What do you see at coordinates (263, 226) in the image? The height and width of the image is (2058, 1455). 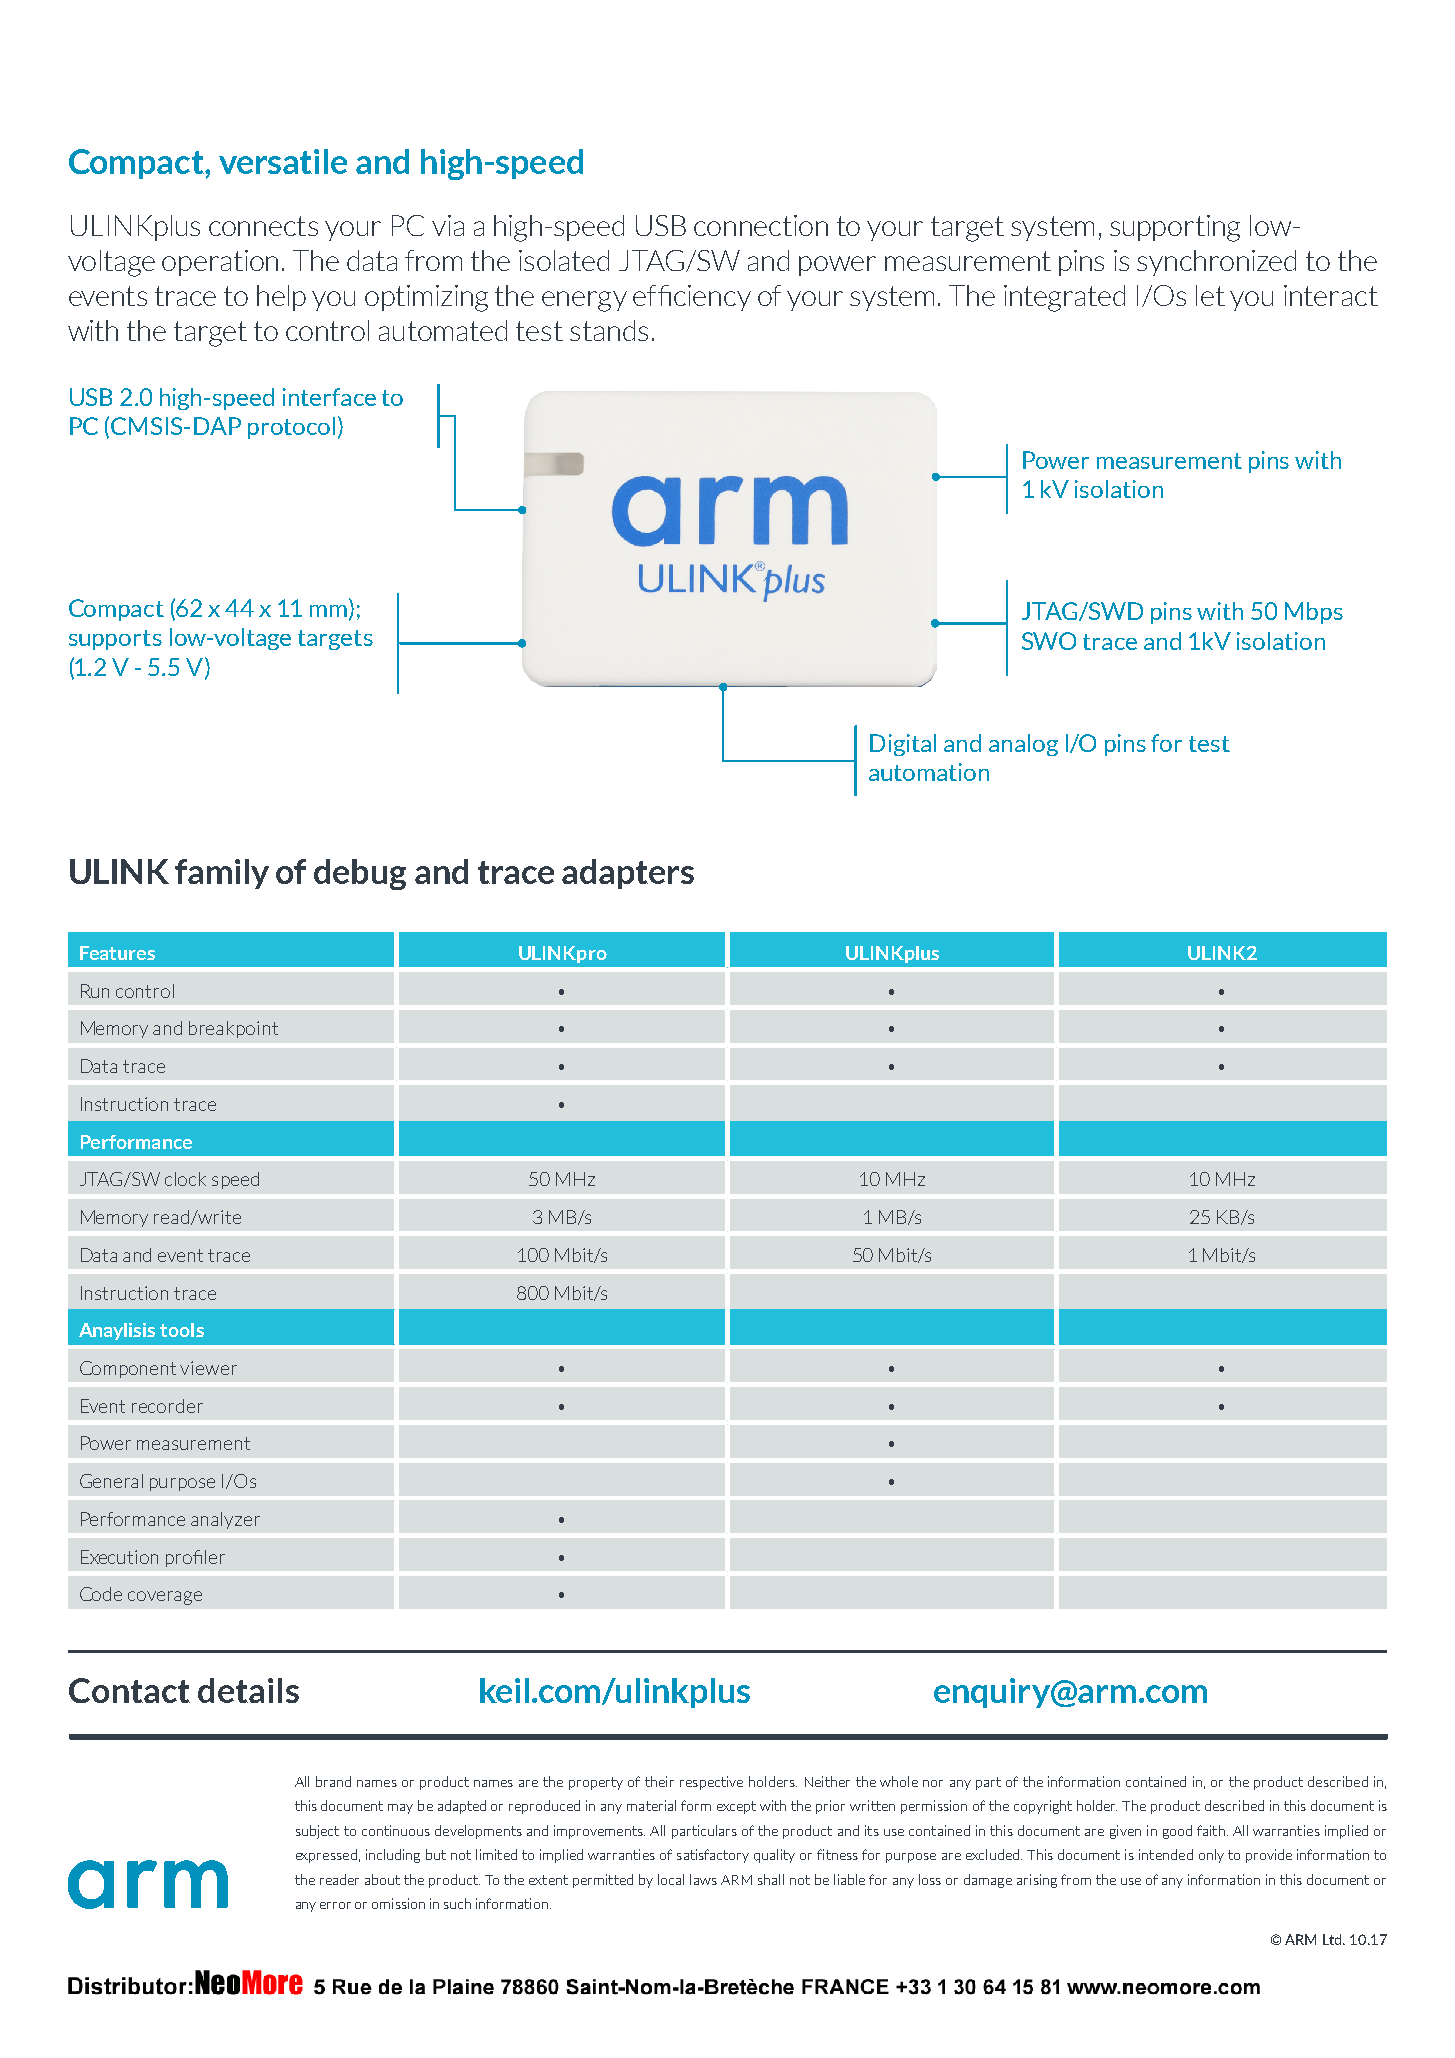 I see `connects` at bounding box center [263, 226].
